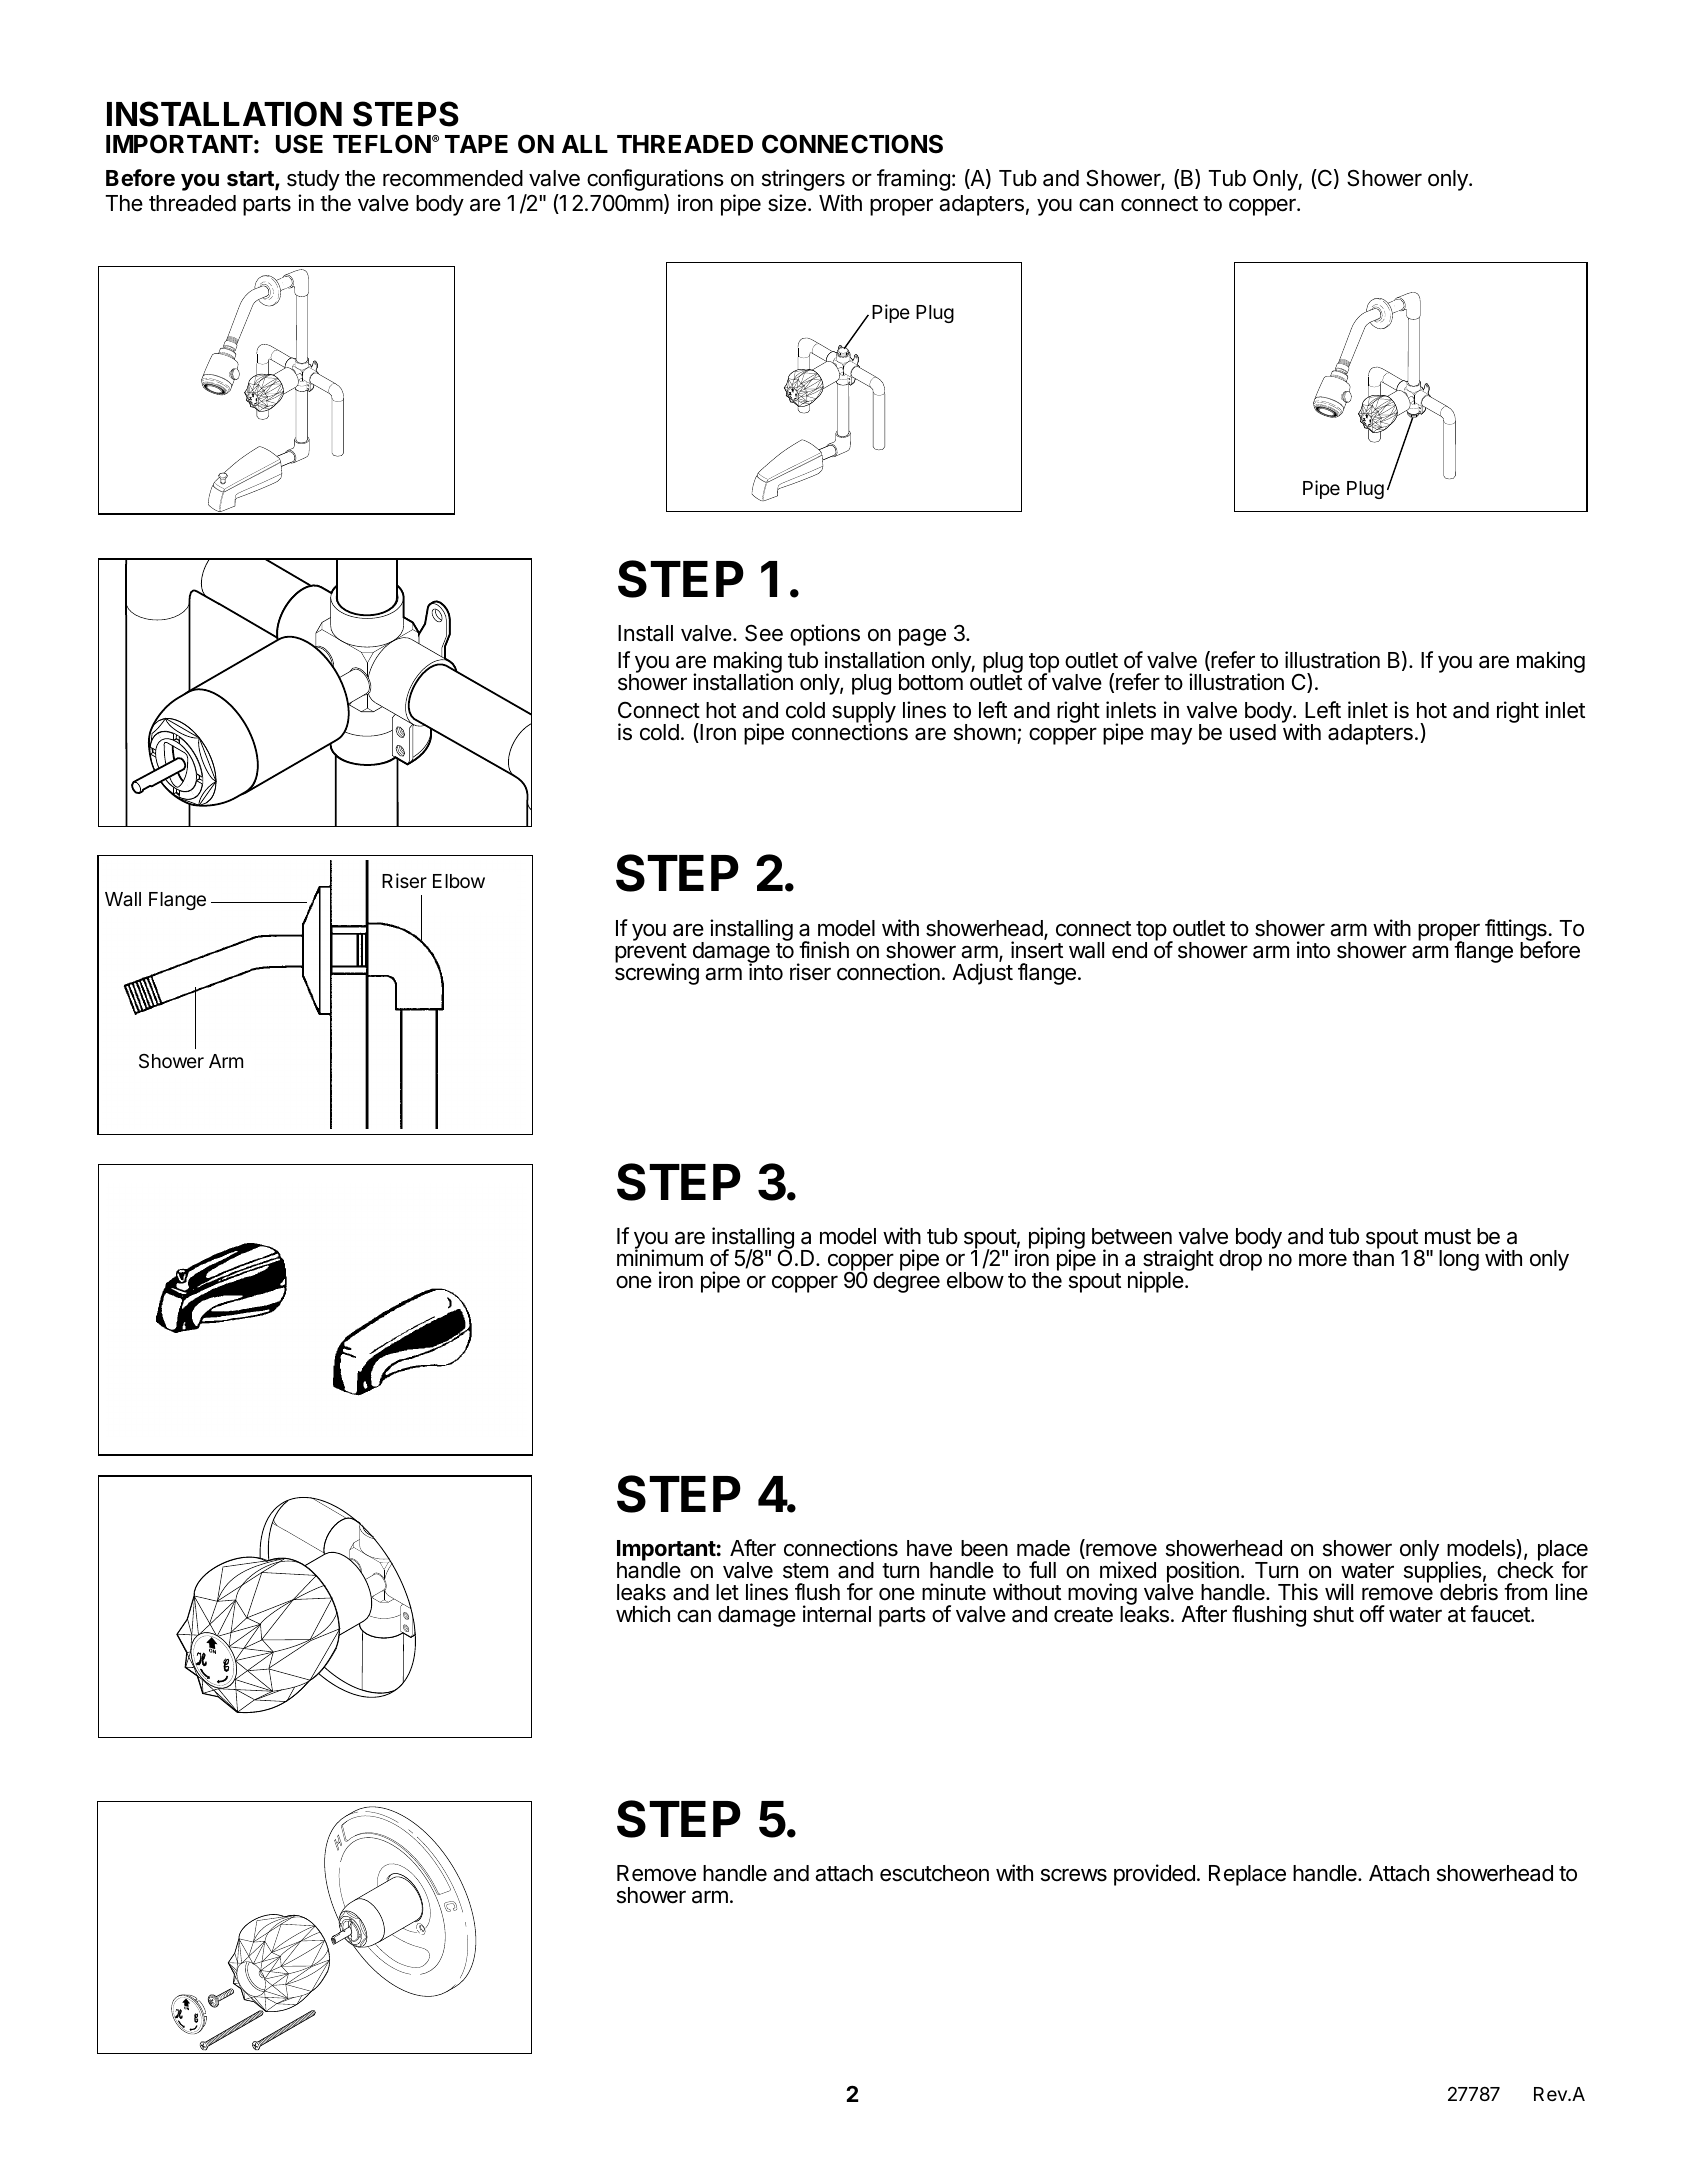 The height and width of the image is (2183, 1687). Describe the element at coordinates (803, 180) in the image. I see `stringers` at that location.
